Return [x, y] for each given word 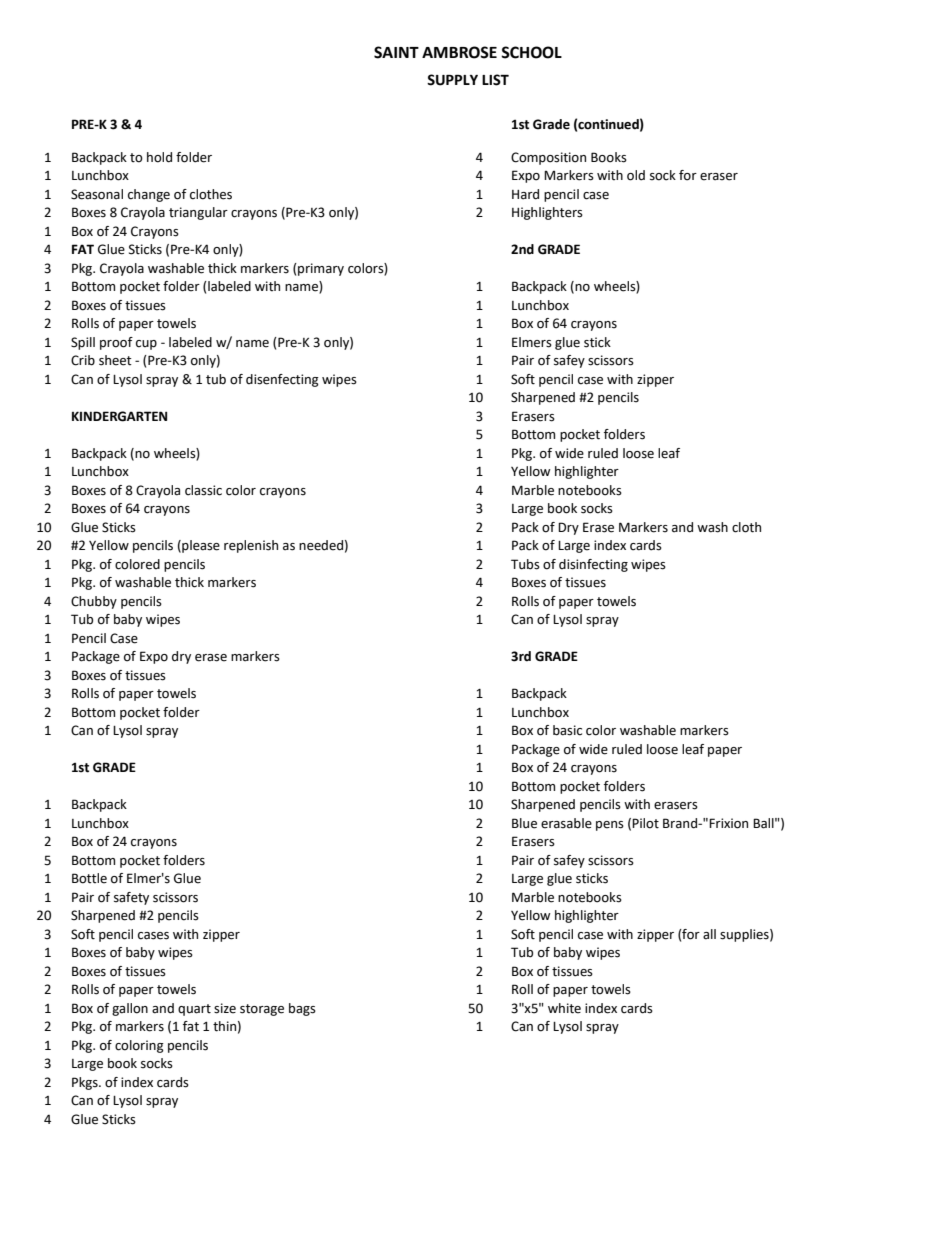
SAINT [396, 52]
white [564, 1008]
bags [302, 1009]
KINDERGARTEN [119, 416]
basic [567, 730]
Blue [524, 823]
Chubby [94, 602]
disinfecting [593, 565]
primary [320, 269]
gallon [130, 1009]
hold [159, 157]
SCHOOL [531, 52]
